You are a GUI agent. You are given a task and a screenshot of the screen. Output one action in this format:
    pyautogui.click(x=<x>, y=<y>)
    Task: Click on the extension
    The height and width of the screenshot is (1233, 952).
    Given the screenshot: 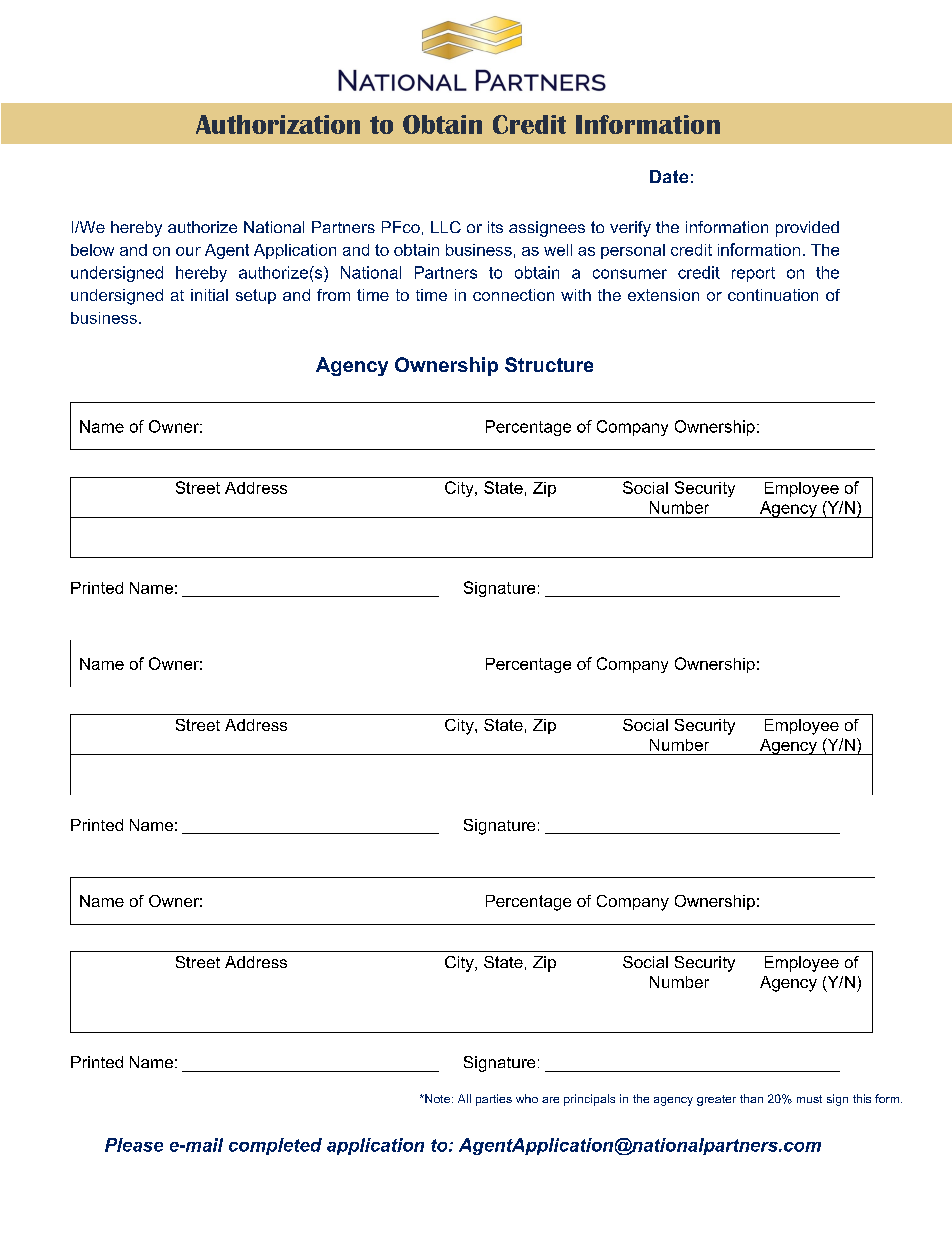 What is the action you would take?
    pyautogui.click(x=663, y=295)
